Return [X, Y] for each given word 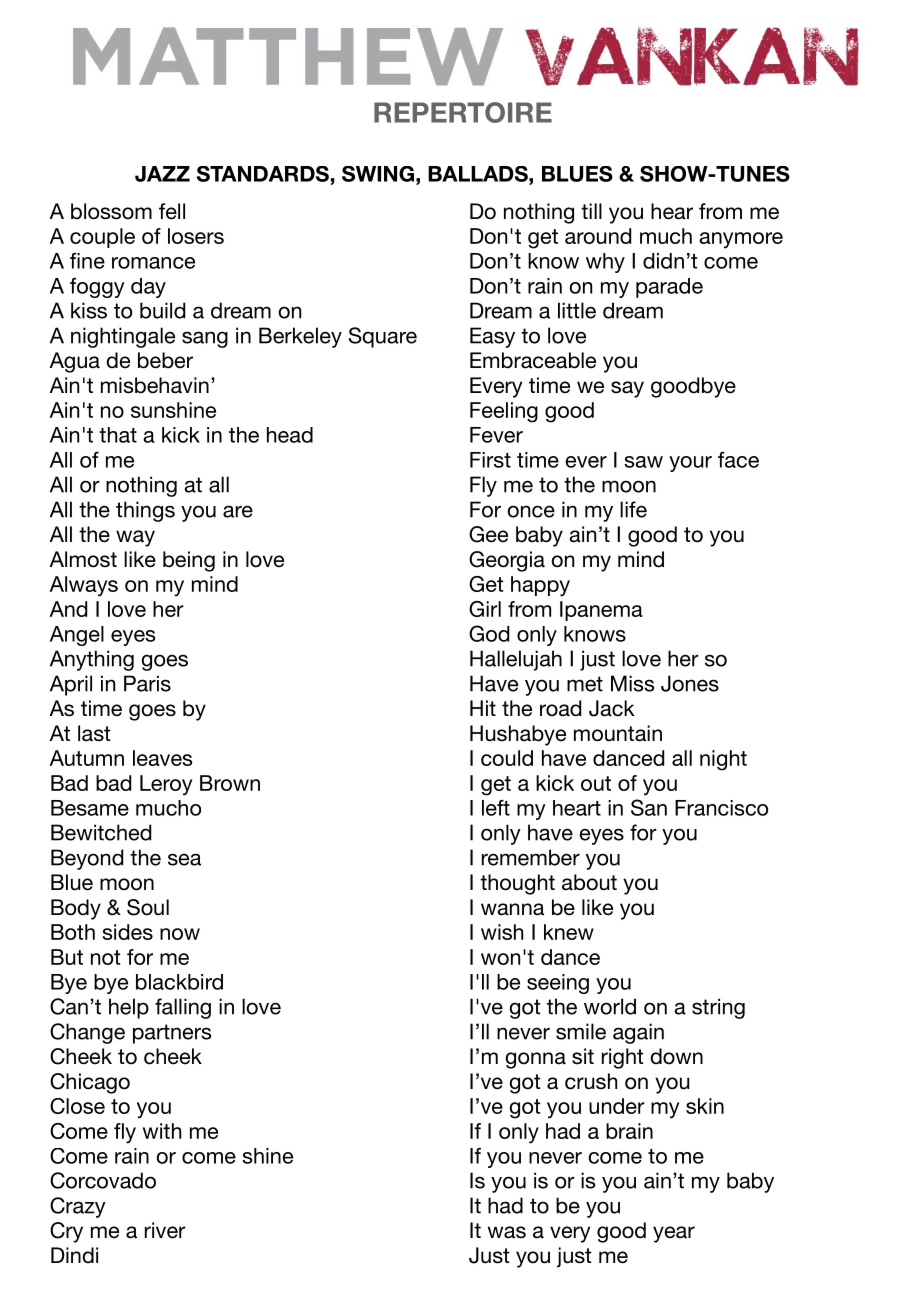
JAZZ [162, 174]
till [591, 211]
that [118, 435]
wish [502, 932]
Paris [147, 683]
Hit [483, 708]
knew [569, 932]
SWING [378, 174]
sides [127, 932]
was [507, 1232]
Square [383, 337]
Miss [632, 683]
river [165, 1230]
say [627, 389]
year [674, 1234]
